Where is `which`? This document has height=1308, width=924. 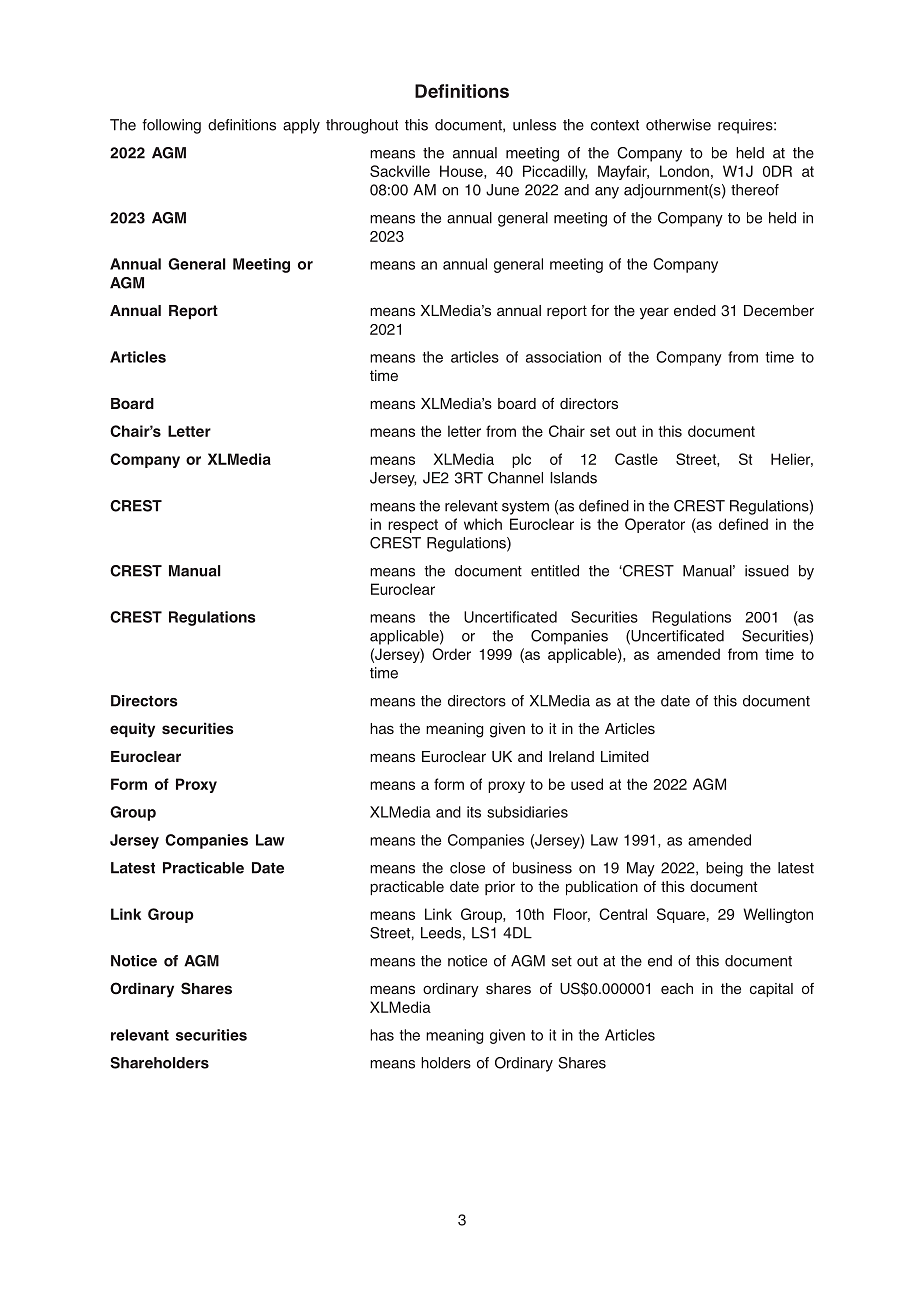 which is located at coordinates (483, 524).
